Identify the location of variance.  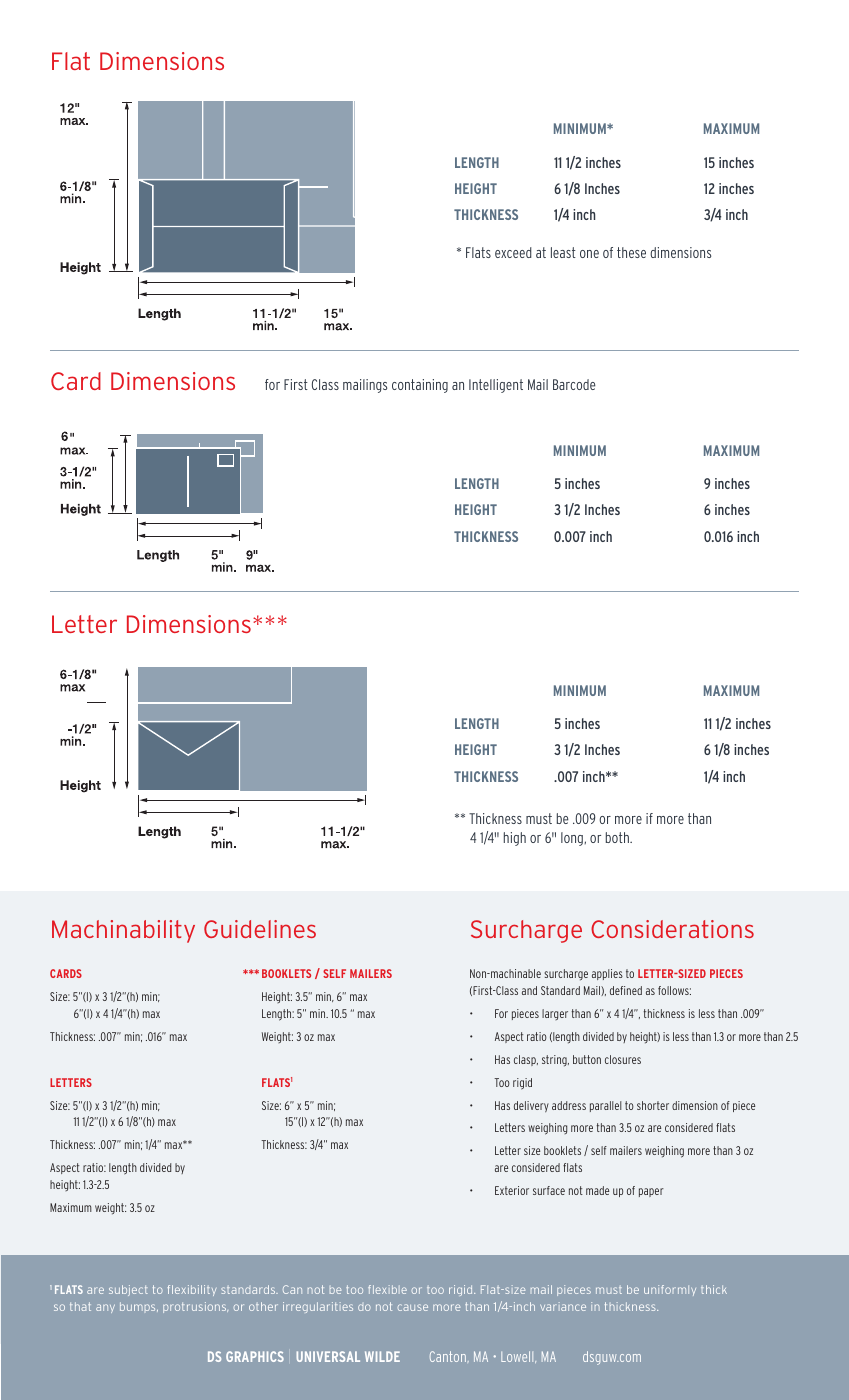
(563, 1306).
